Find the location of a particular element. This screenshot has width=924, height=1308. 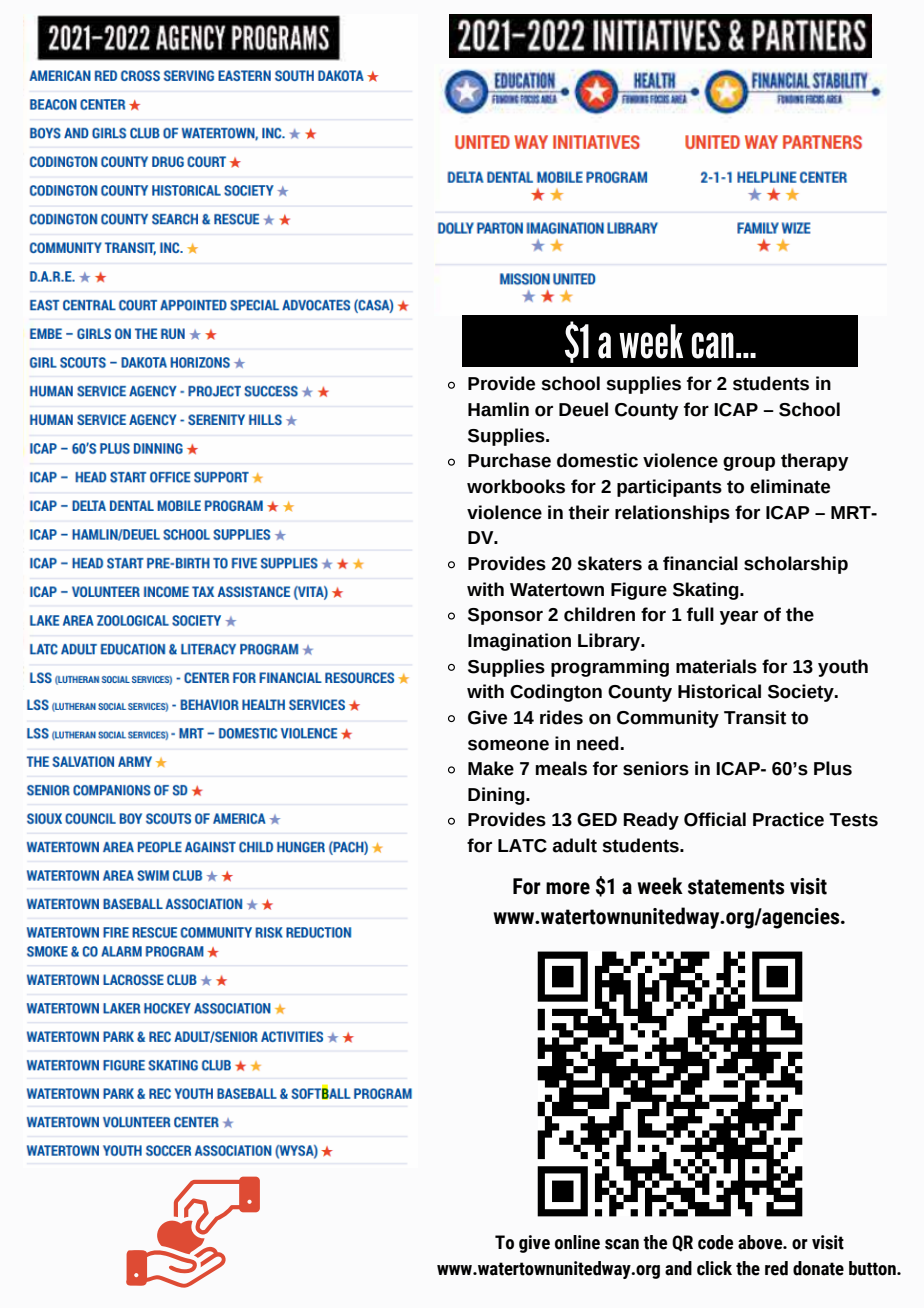

Practice is located at coordinates (788, 819).
